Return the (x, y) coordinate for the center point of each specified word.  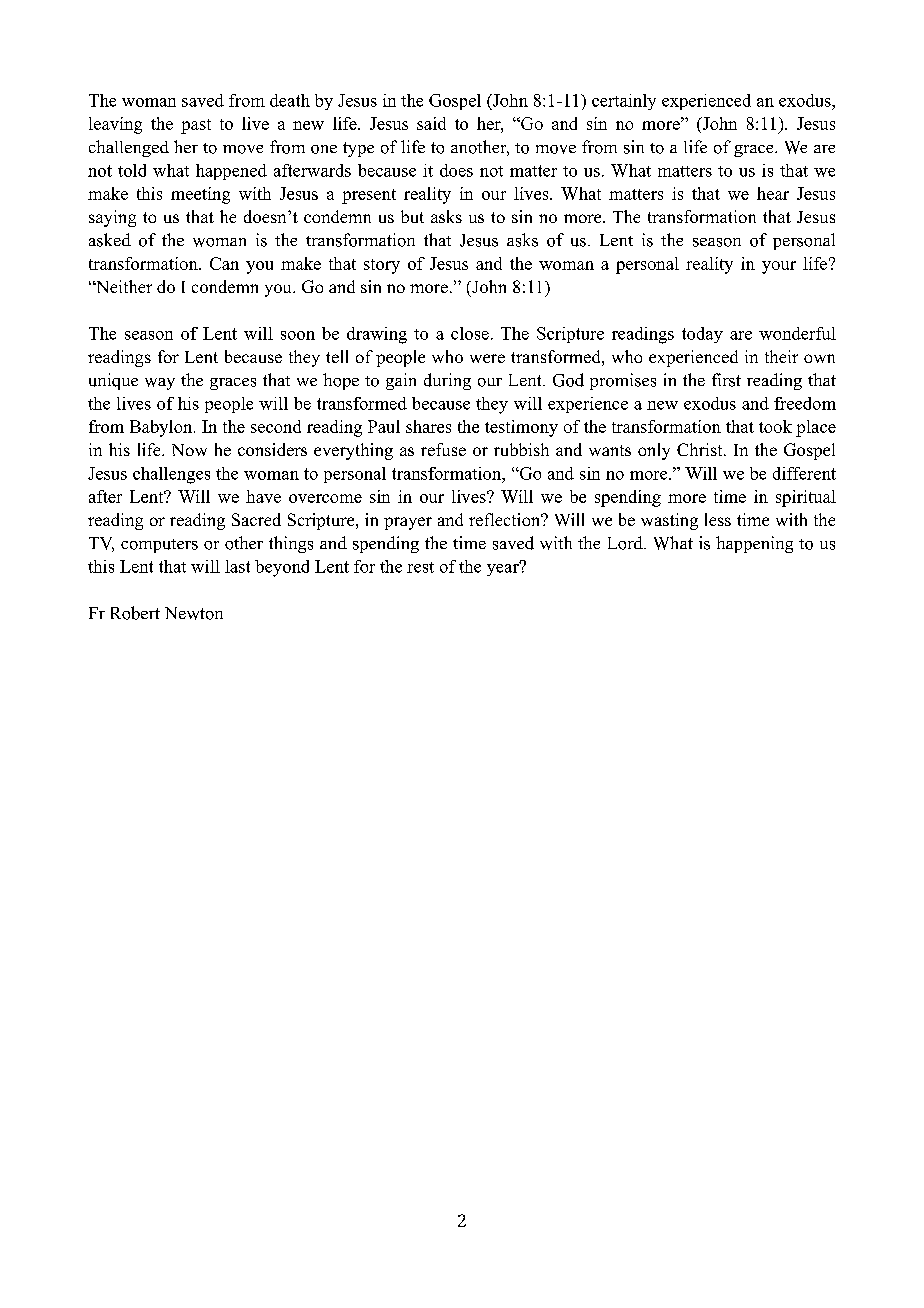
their (781, 356)
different (804, 473)
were (487, 358)
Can (224, 263)
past (196, 126)
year (504, 569)
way (160, 384)
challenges (171, 475)
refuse (443, 449)
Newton (194, 613)
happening (754, 544)
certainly (624, 102)
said (431, 123)
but (412, 216)
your (779, 267)
